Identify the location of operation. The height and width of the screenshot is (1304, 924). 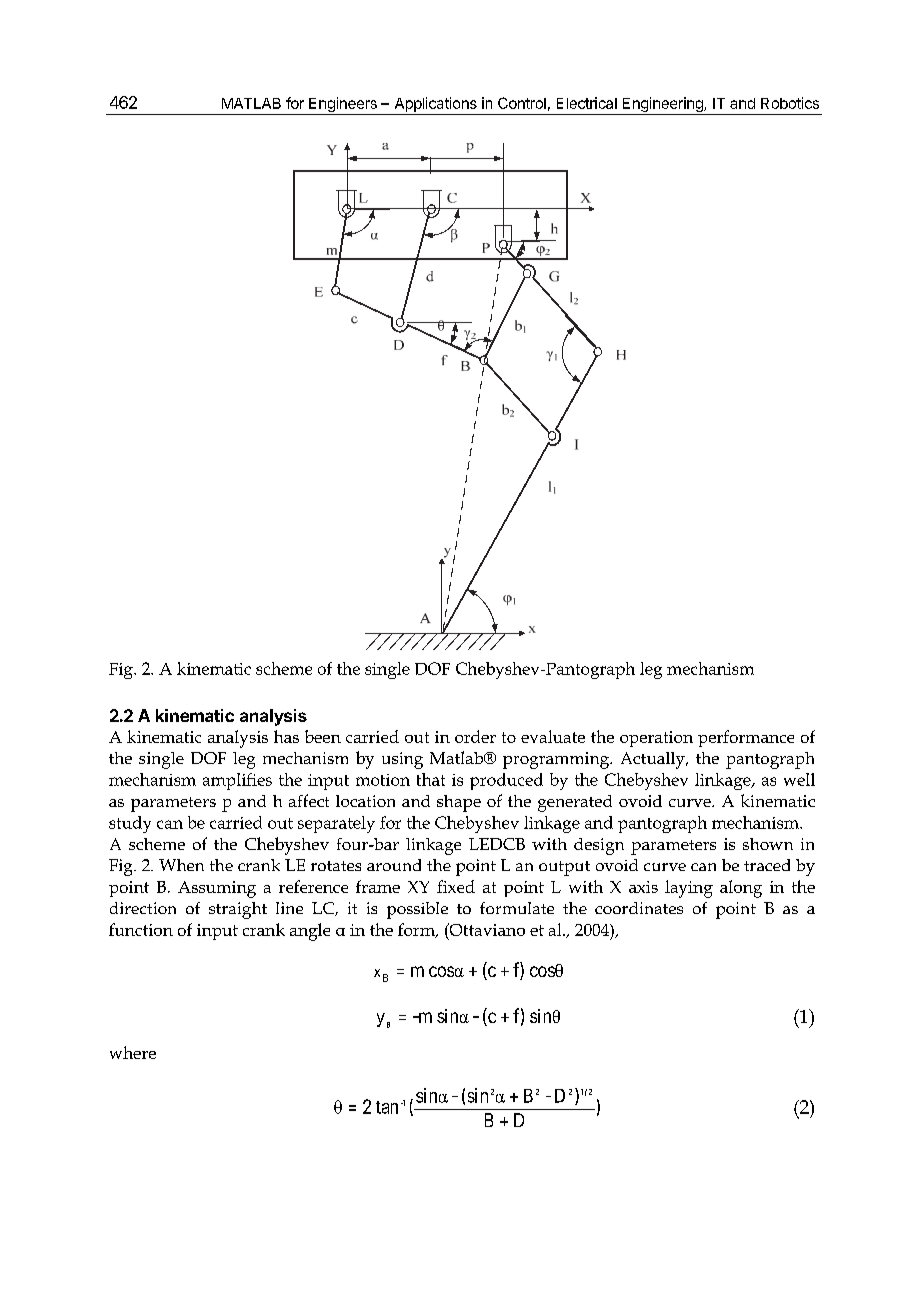
(656, 739).
